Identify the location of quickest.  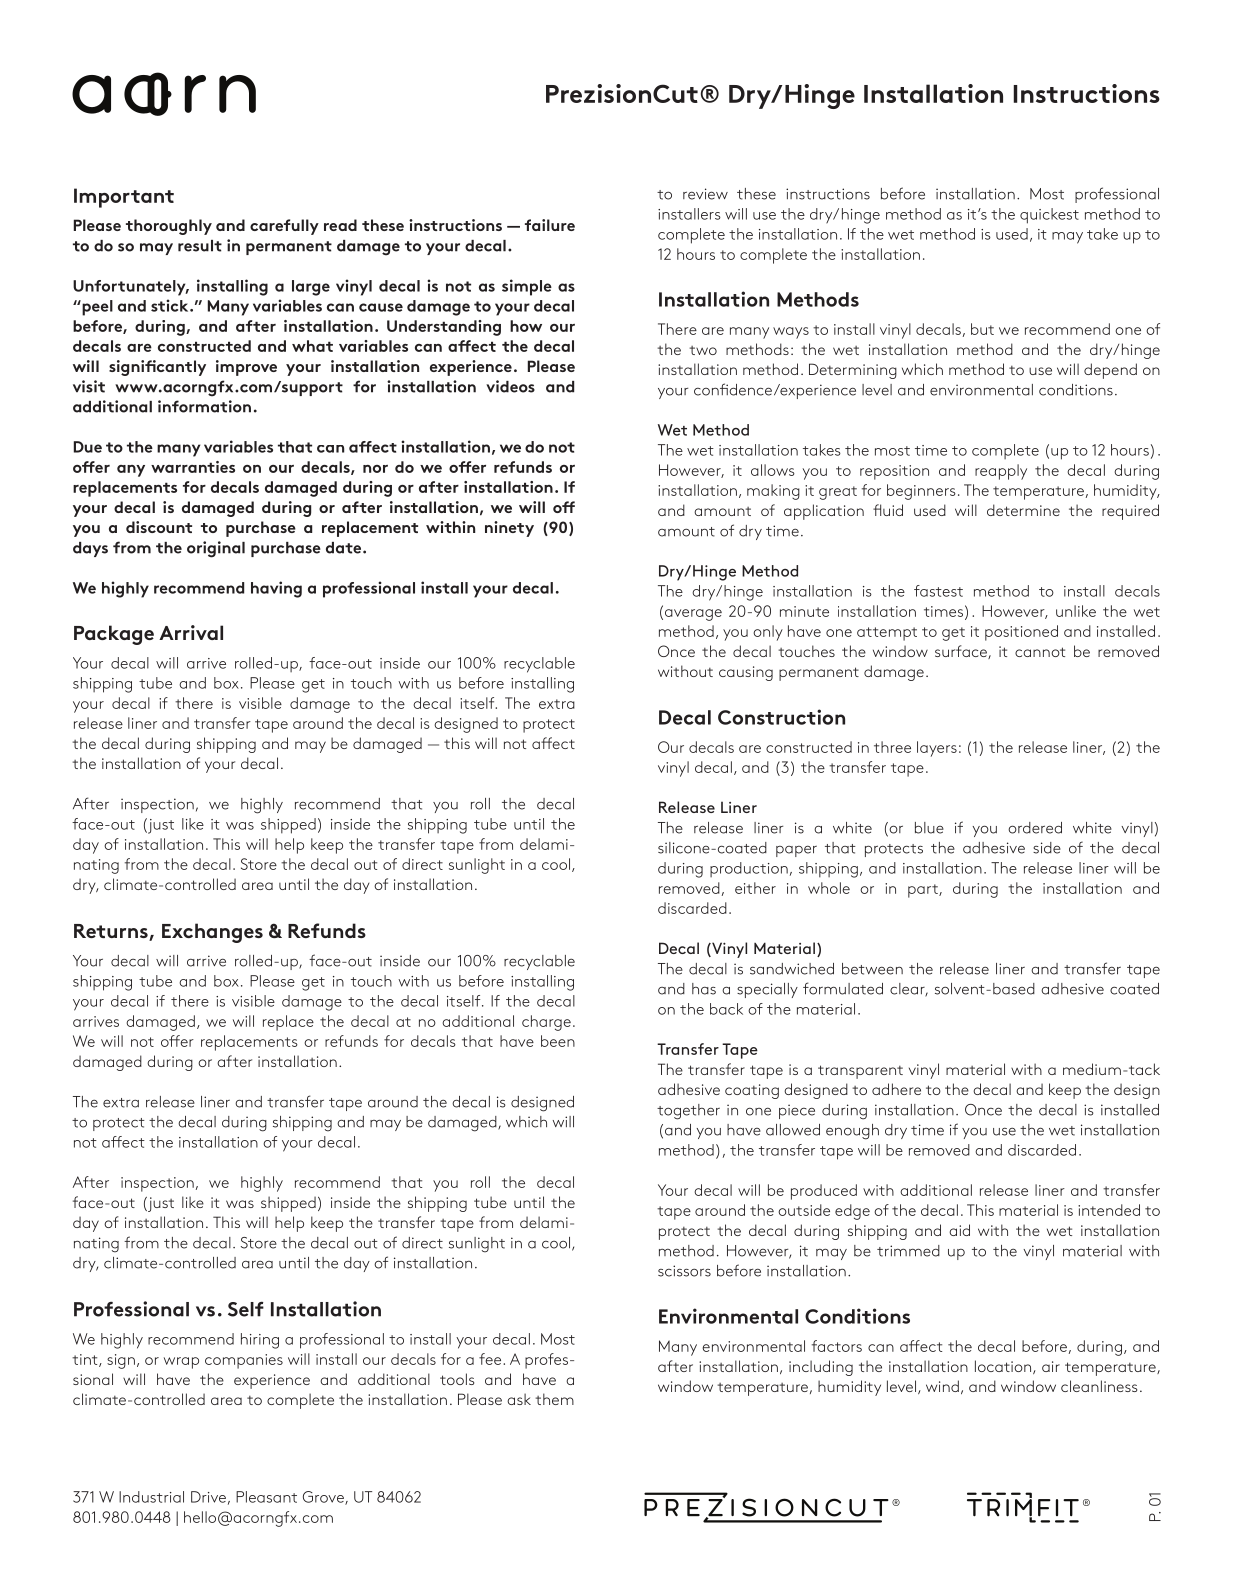
(1049, 216).
